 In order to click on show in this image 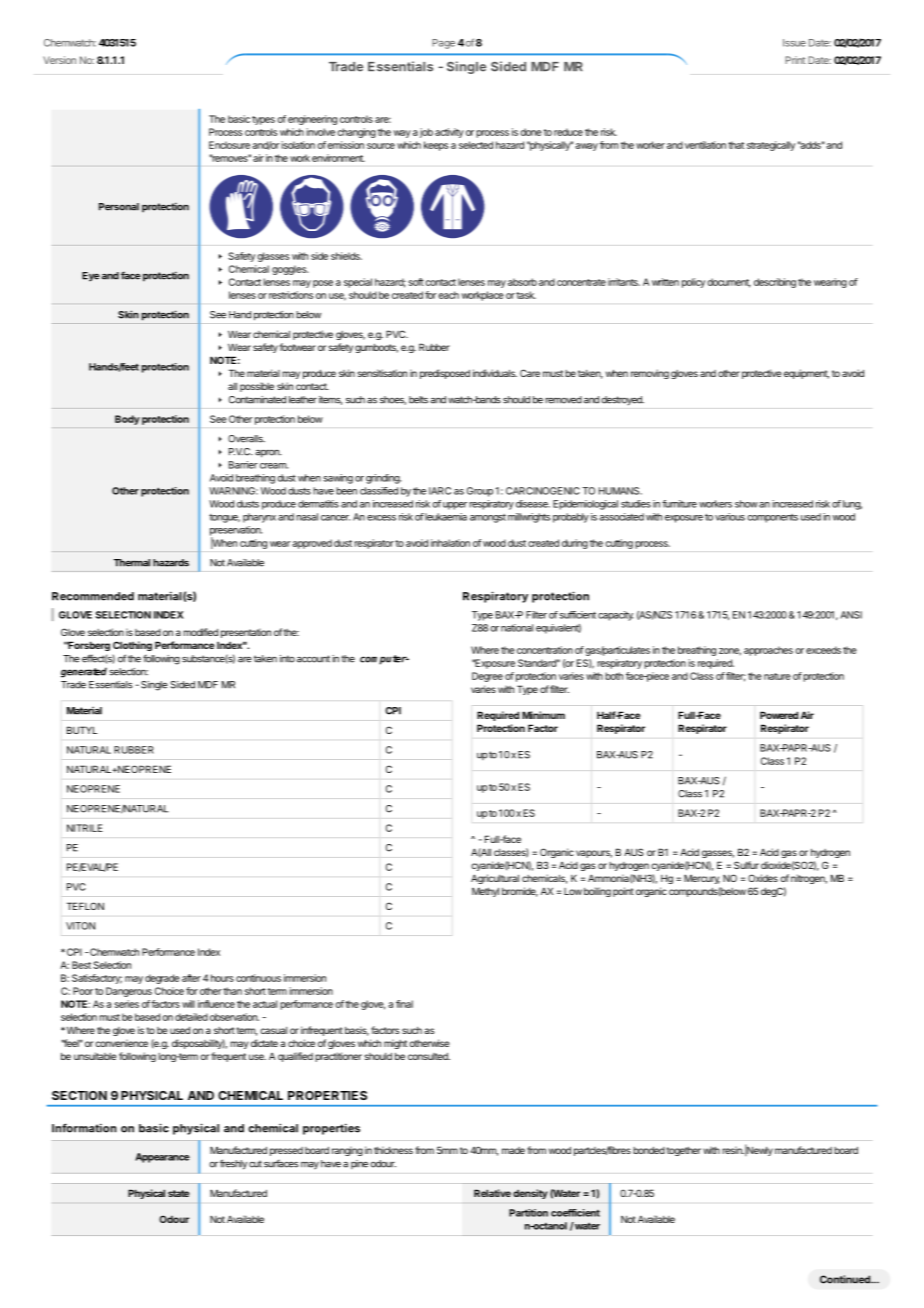, I will do `click(746, 504)`.
